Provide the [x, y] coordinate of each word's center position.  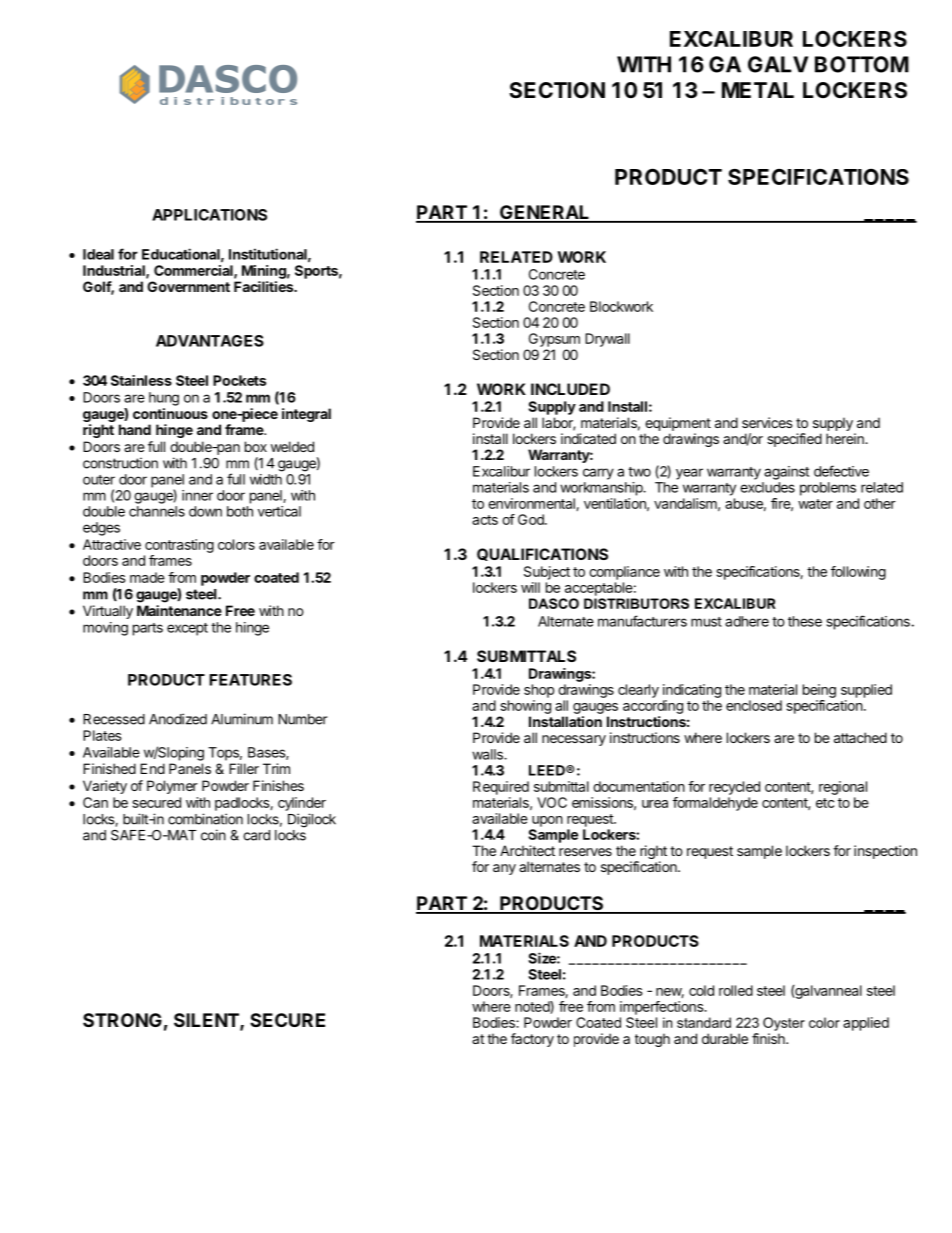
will [530, 587]
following [858, 573]
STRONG [122, 1020]
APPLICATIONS [209, 215]
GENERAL [545, 213]
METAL [758, 90]
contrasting [179, 546]
